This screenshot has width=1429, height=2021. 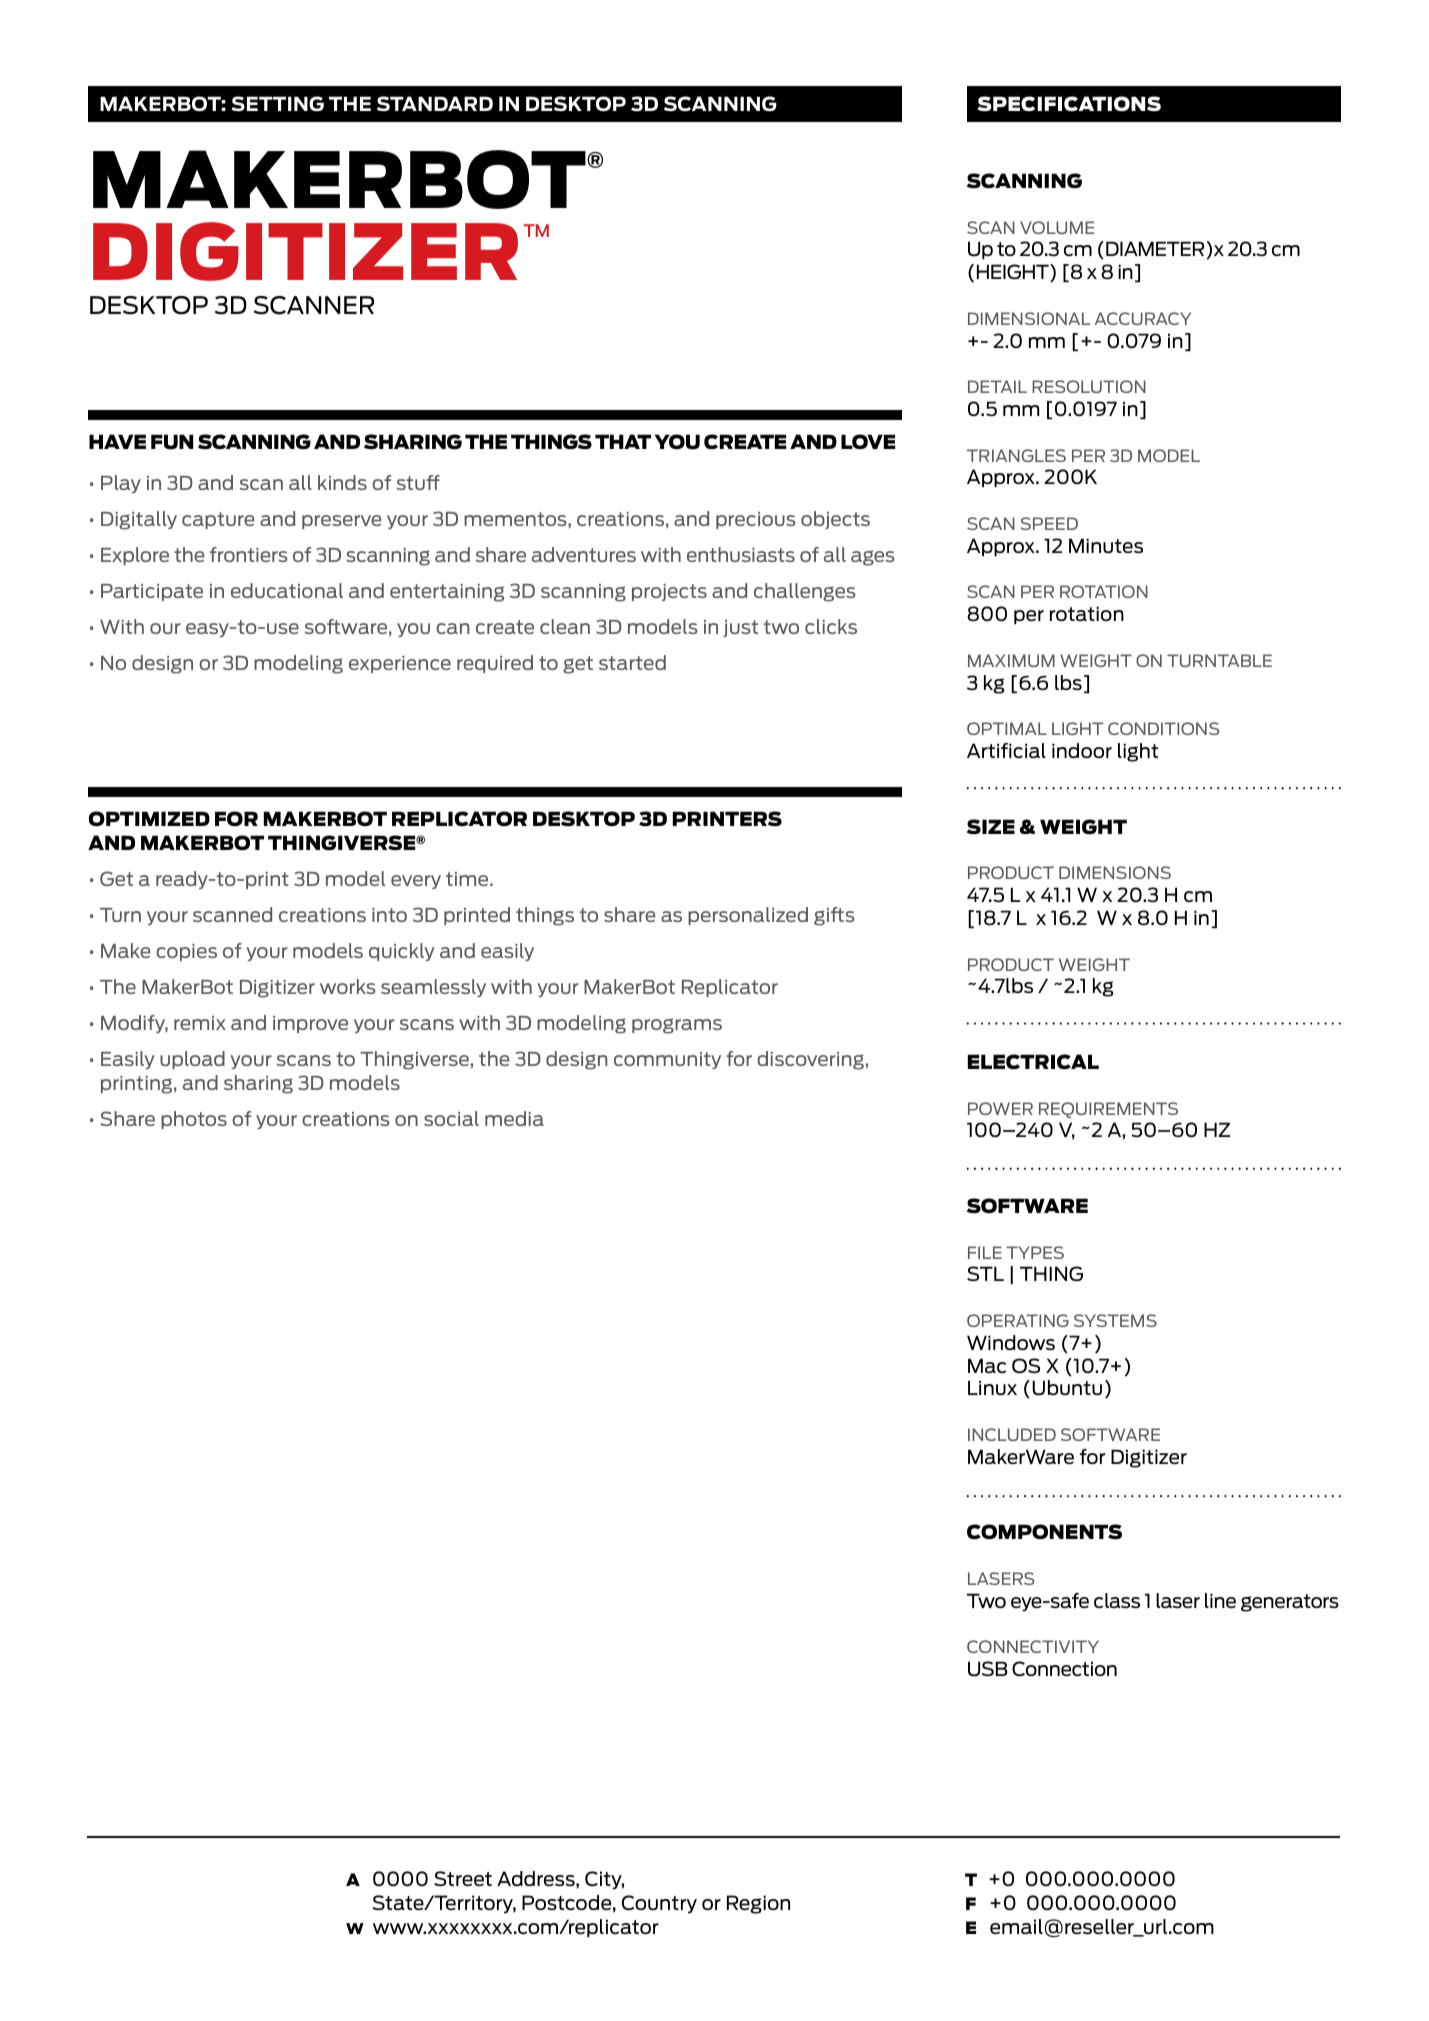 I want to click on Linux, so click(x=992, y=1387).
